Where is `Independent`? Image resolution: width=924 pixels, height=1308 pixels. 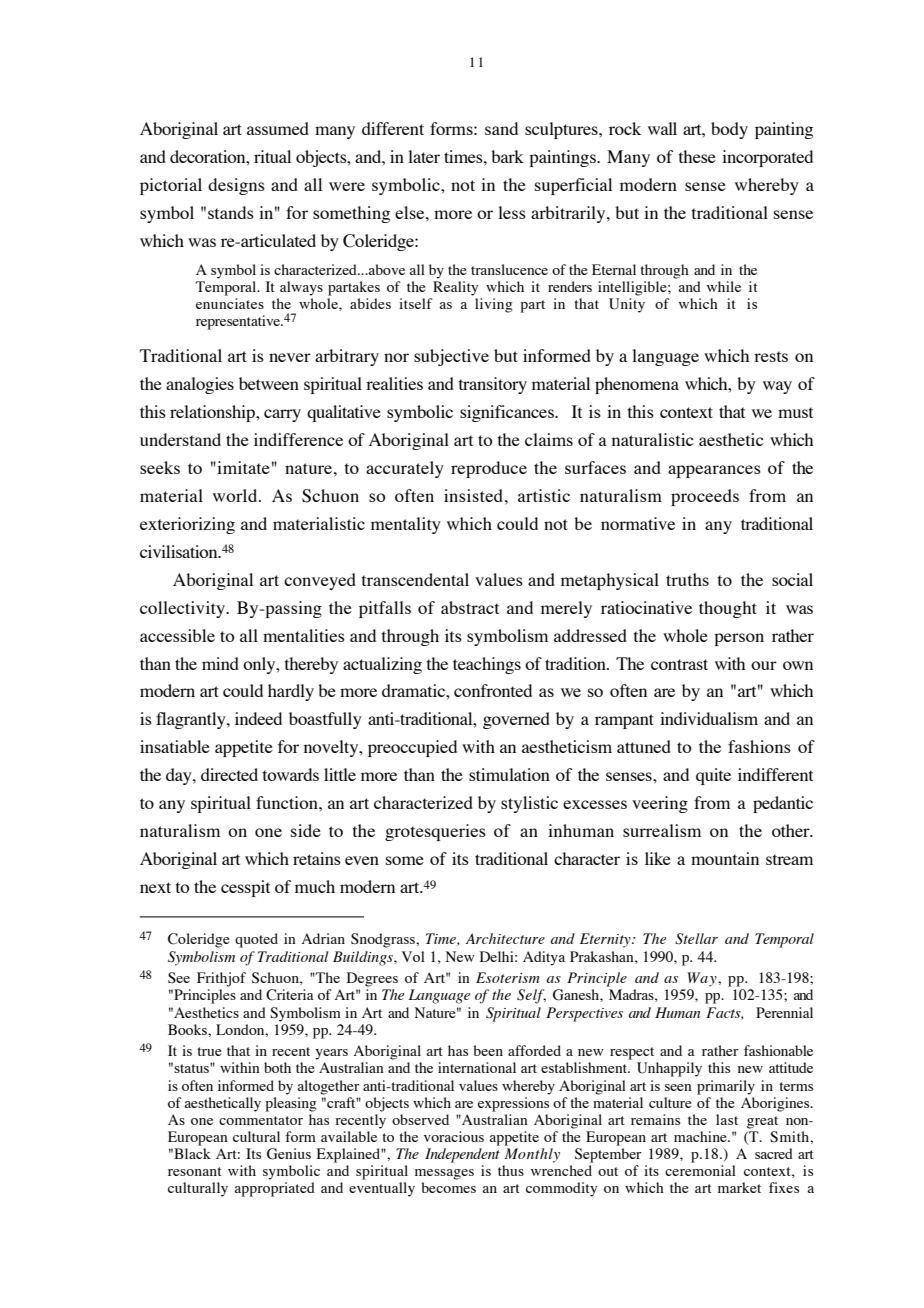
Independent is located at coordinates (462, 1155).
